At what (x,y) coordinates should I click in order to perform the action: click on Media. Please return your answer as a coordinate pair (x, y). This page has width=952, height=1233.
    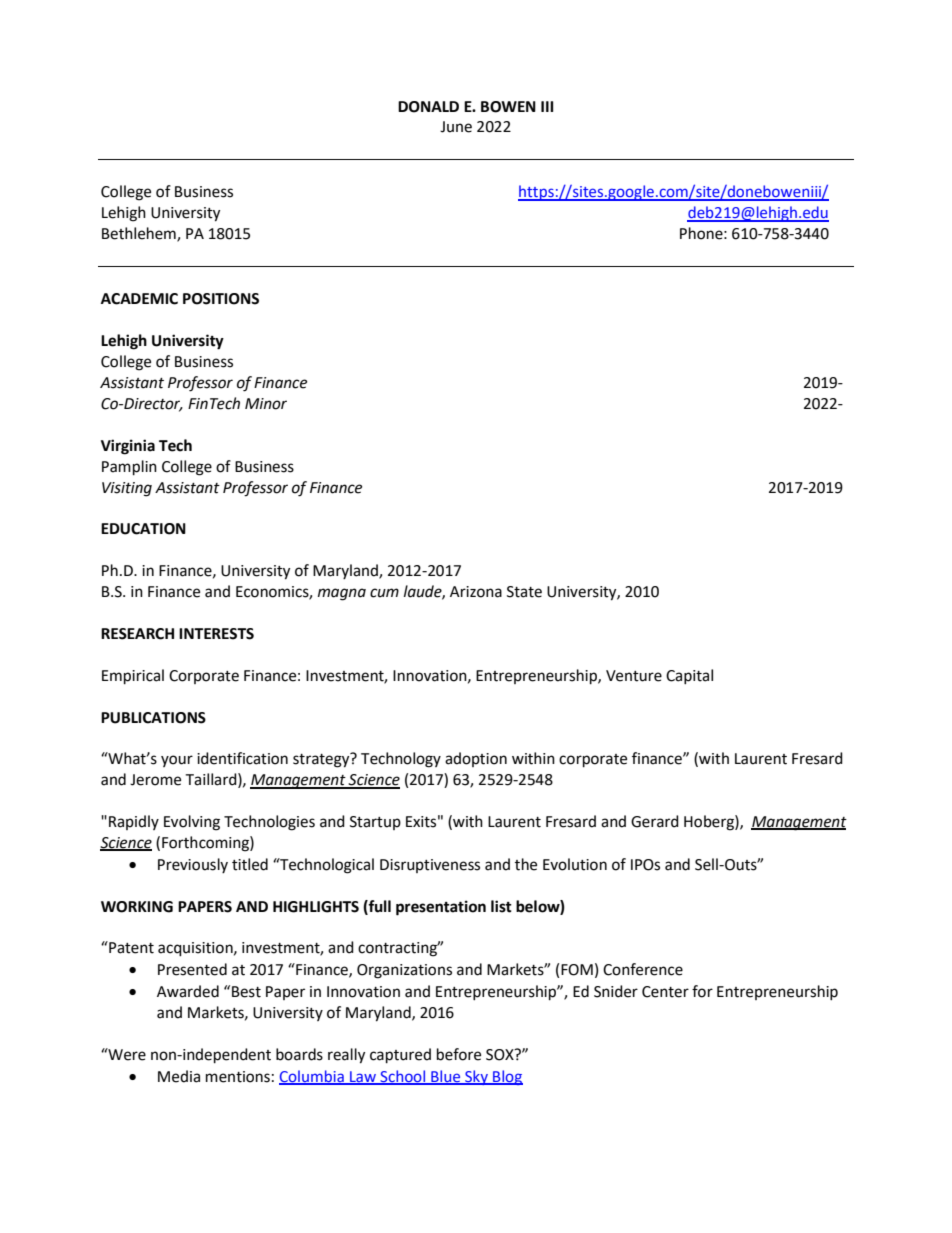
    Looking at the image, I should click on (179, 1076).
